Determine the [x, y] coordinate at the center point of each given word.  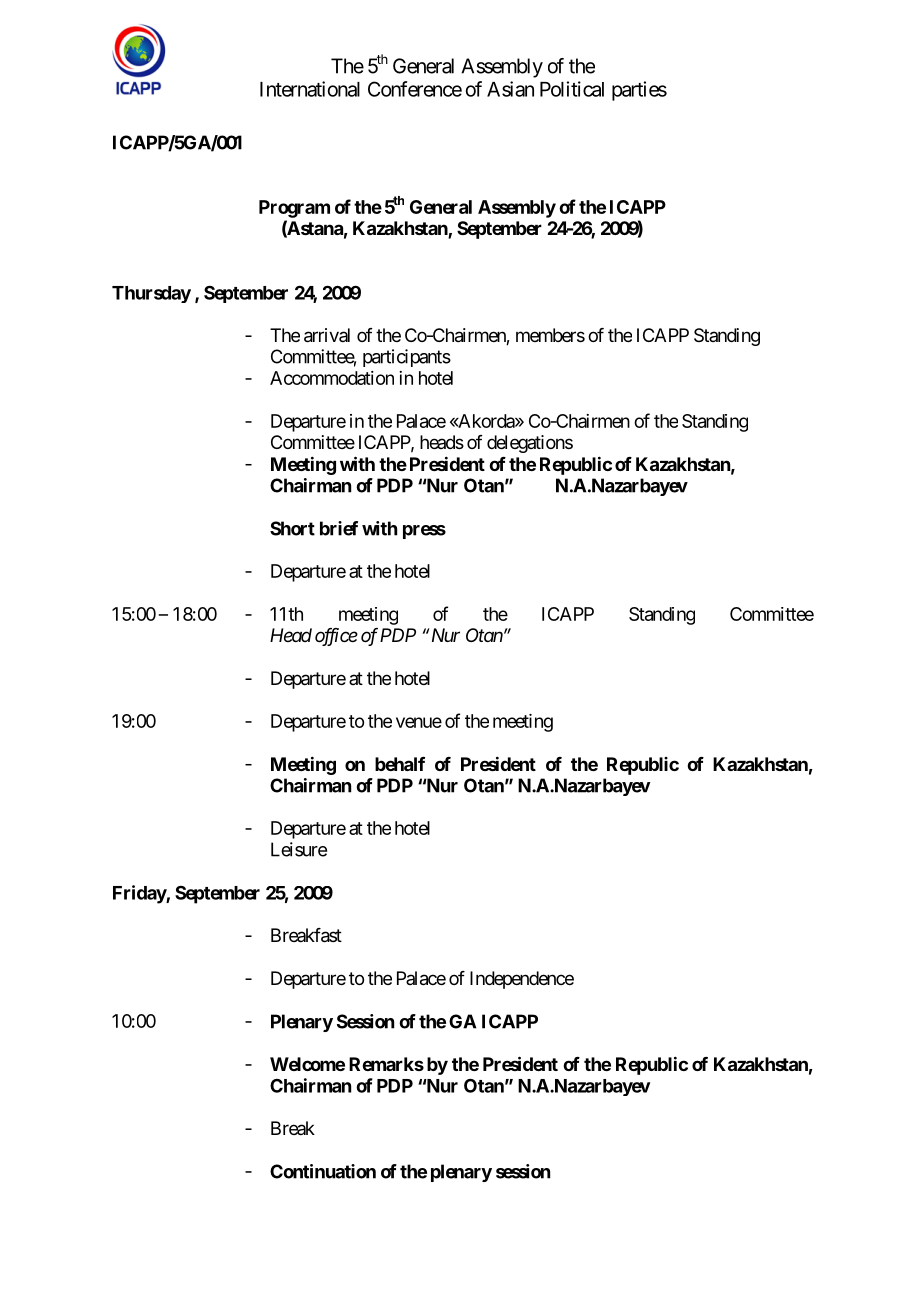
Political [572, 89]
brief [339, 528]
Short [292, 528]
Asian [510, 89]
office [336, 637]
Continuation [323, 1171]
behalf [400, 764]
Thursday [151, 294]
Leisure [299, 849]
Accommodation [332, 378]
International [310, 89]
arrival [327, 335]
